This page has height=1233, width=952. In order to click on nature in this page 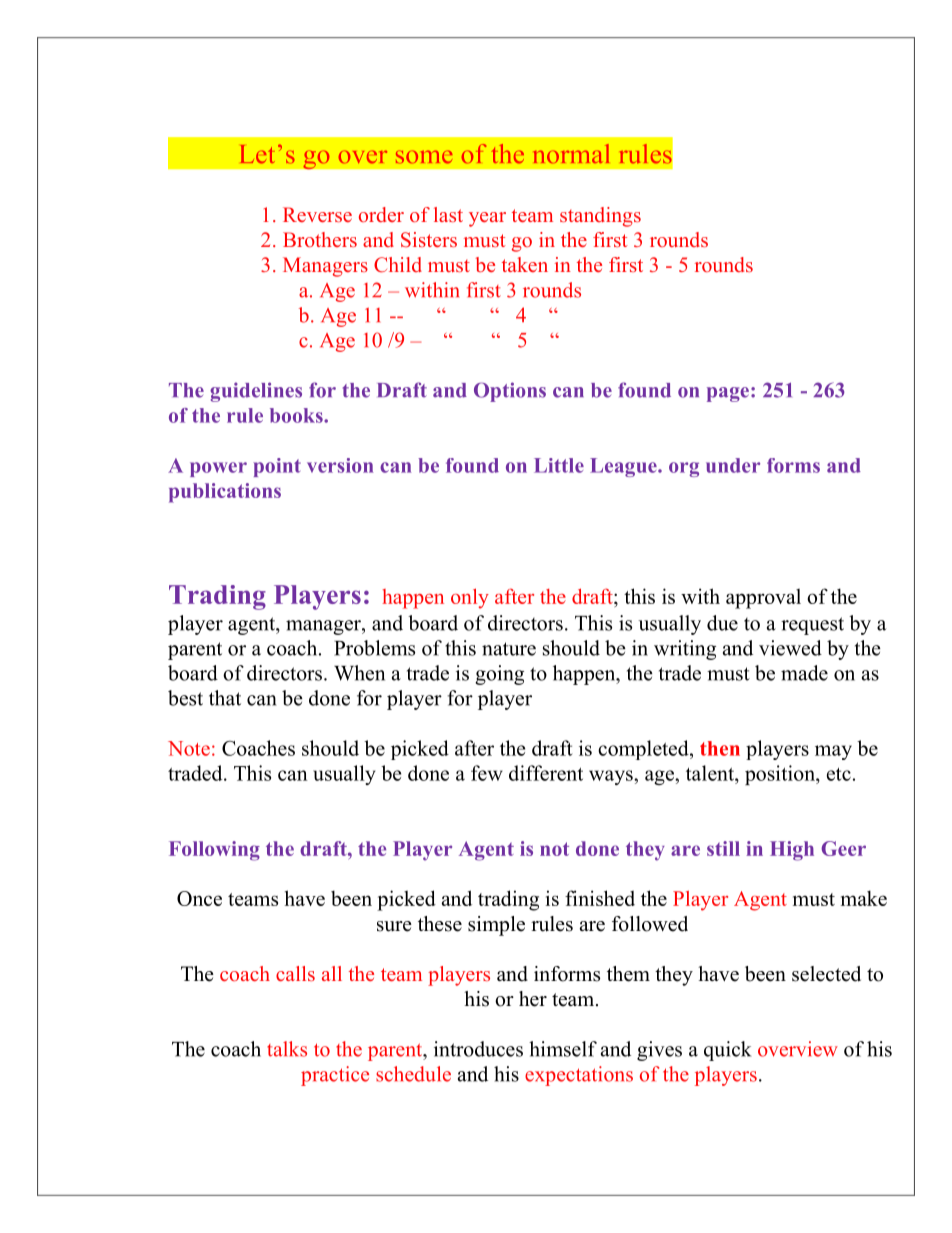, I will do `click(509, 649)`.
